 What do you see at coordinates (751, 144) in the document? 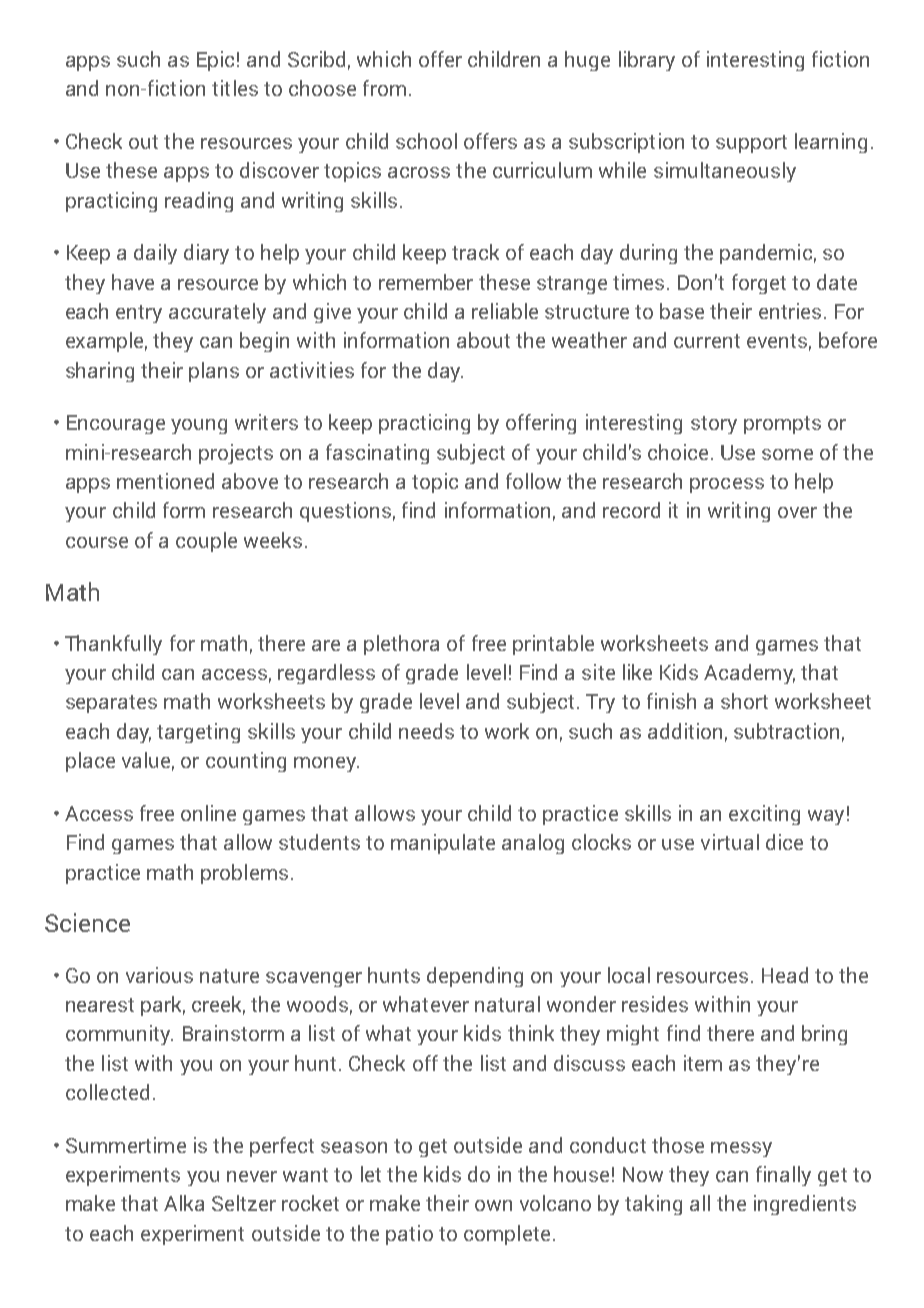
I see `support` at bounding box center [751, 144].
